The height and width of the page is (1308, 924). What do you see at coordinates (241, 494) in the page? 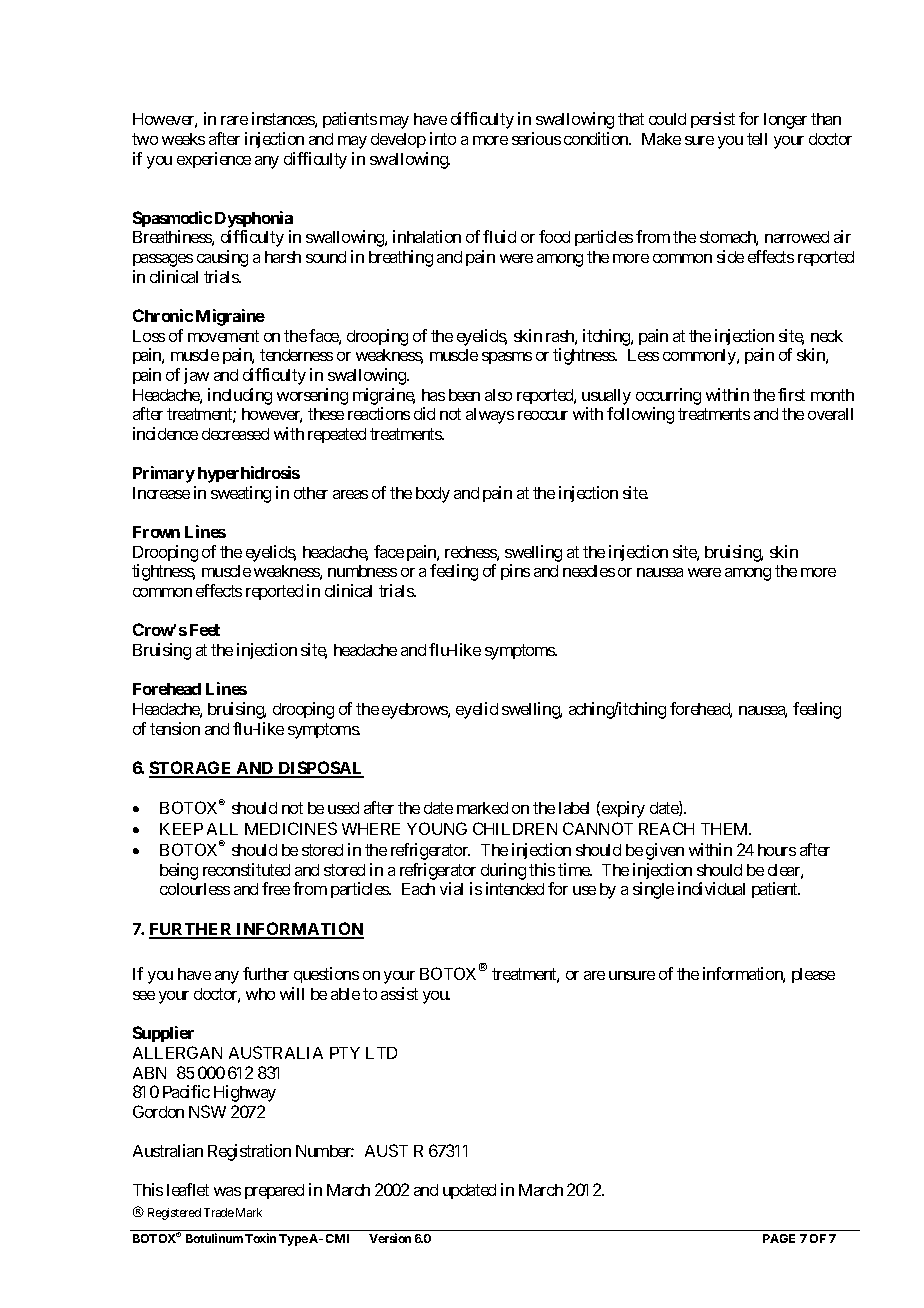
I see `sweating` at bounding box center [241, 494].
